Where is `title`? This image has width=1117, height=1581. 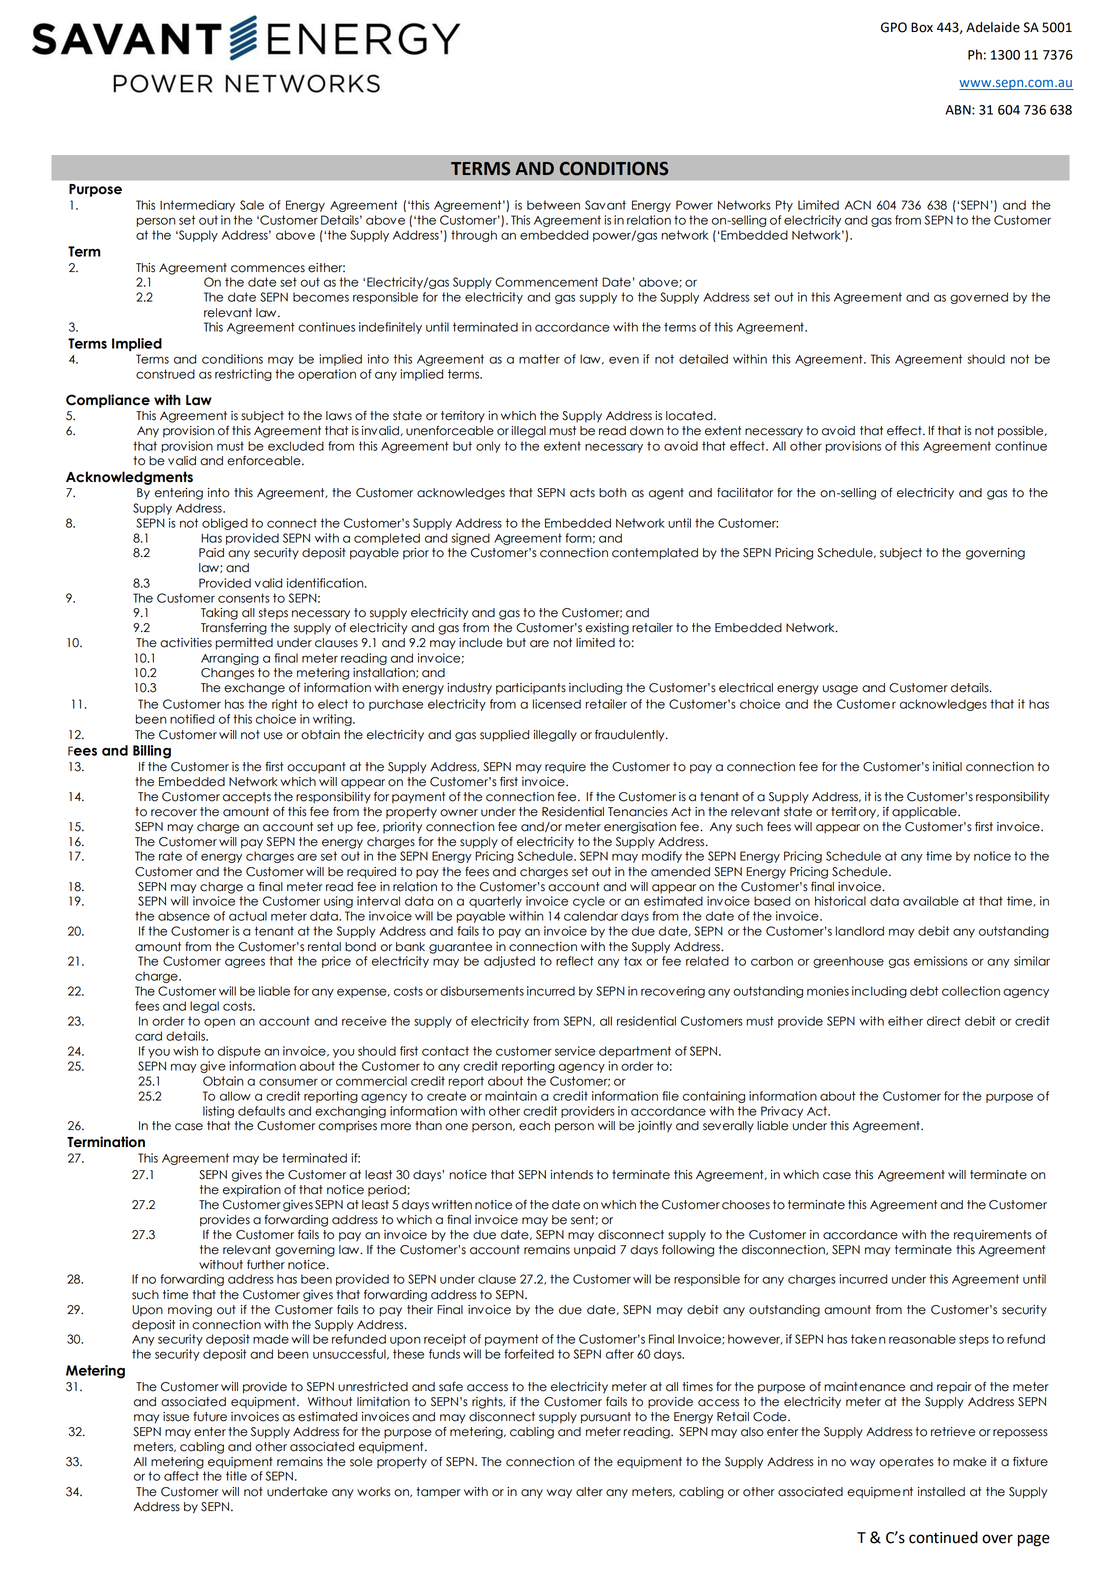
title is located at coordinates (236, 1476).
